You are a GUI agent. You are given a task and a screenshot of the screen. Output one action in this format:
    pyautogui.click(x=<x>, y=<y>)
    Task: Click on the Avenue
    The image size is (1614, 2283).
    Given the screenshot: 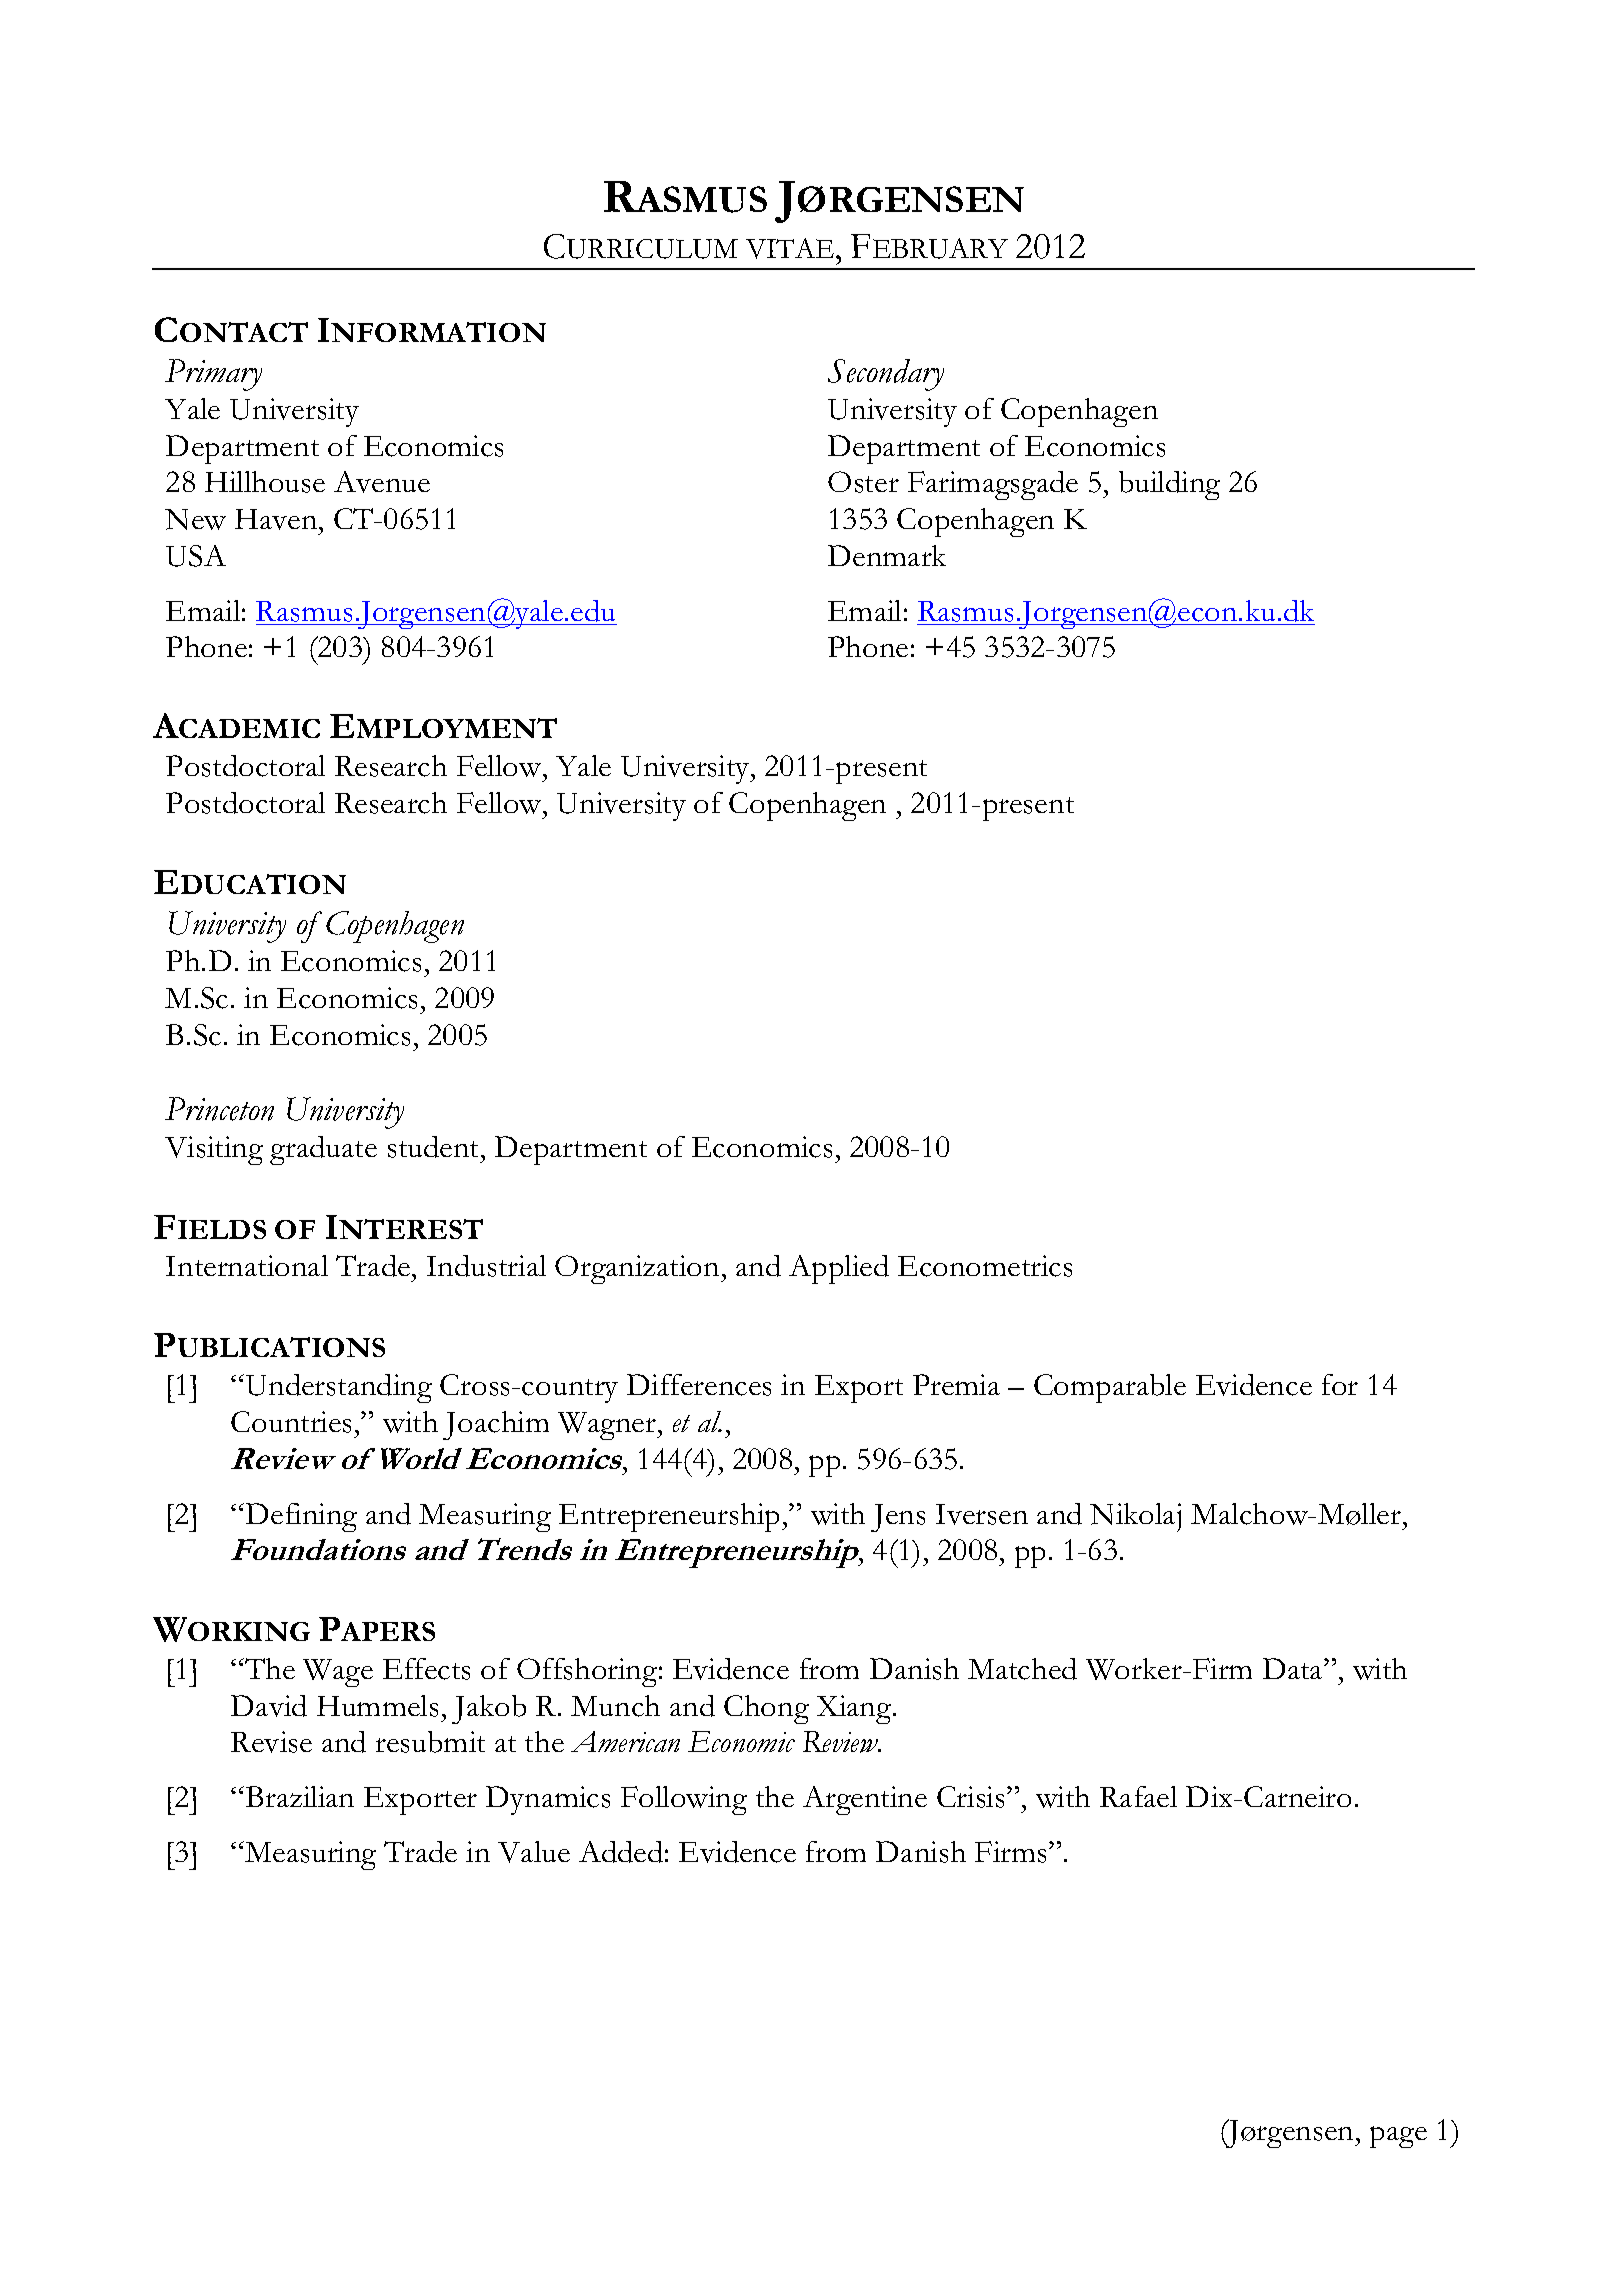 What is the action you would take?
    pyautogui.click(x=382, y=482)
